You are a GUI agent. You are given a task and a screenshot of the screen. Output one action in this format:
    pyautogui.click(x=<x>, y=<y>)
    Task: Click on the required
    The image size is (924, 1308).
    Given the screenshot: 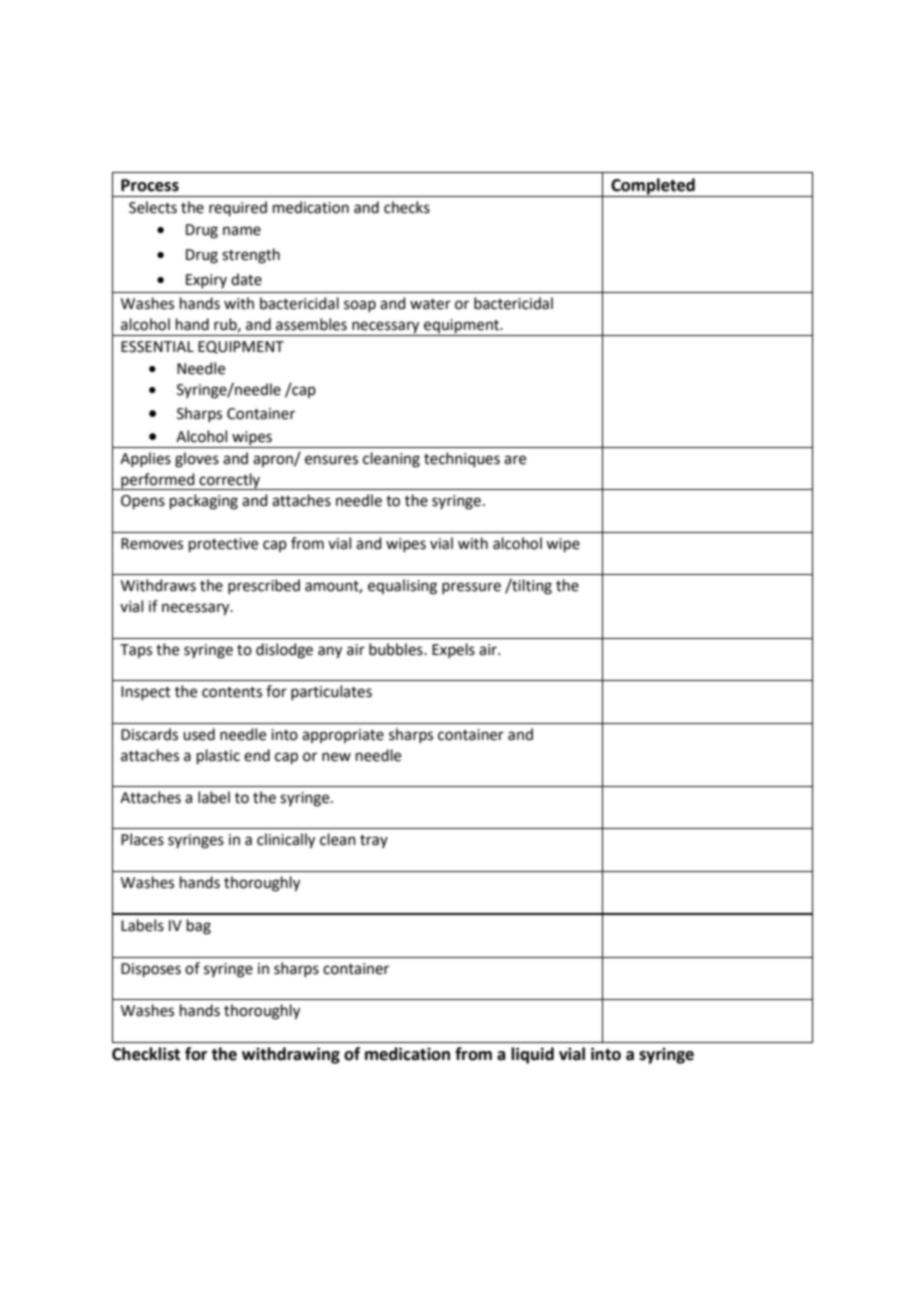 What is the action you would take?
    pyautogui.click(x=238, y=208)
